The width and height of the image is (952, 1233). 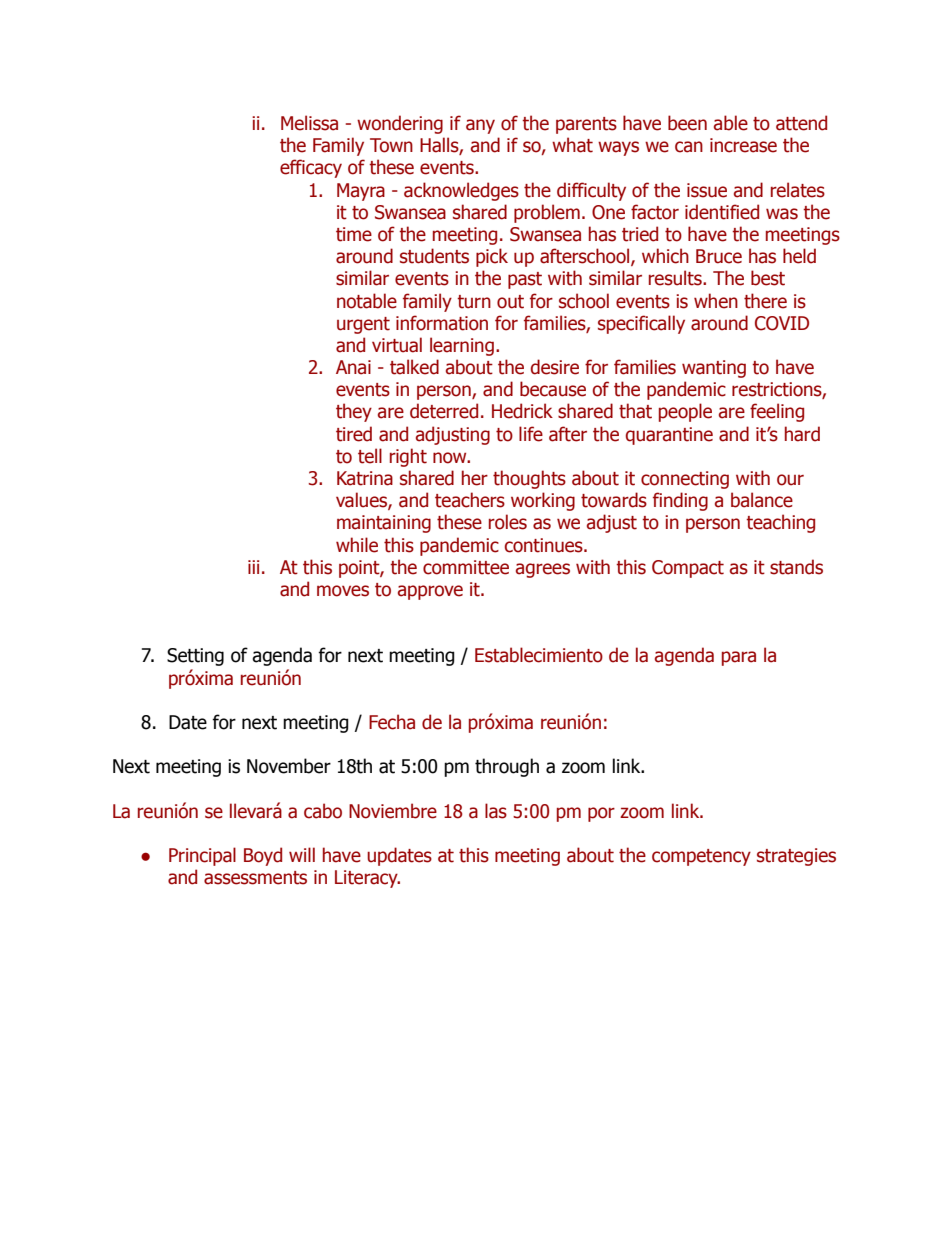 What do you see at coordinates (365, 478) in the image?
I see `Katrina` at bounding box center [365, 478].
